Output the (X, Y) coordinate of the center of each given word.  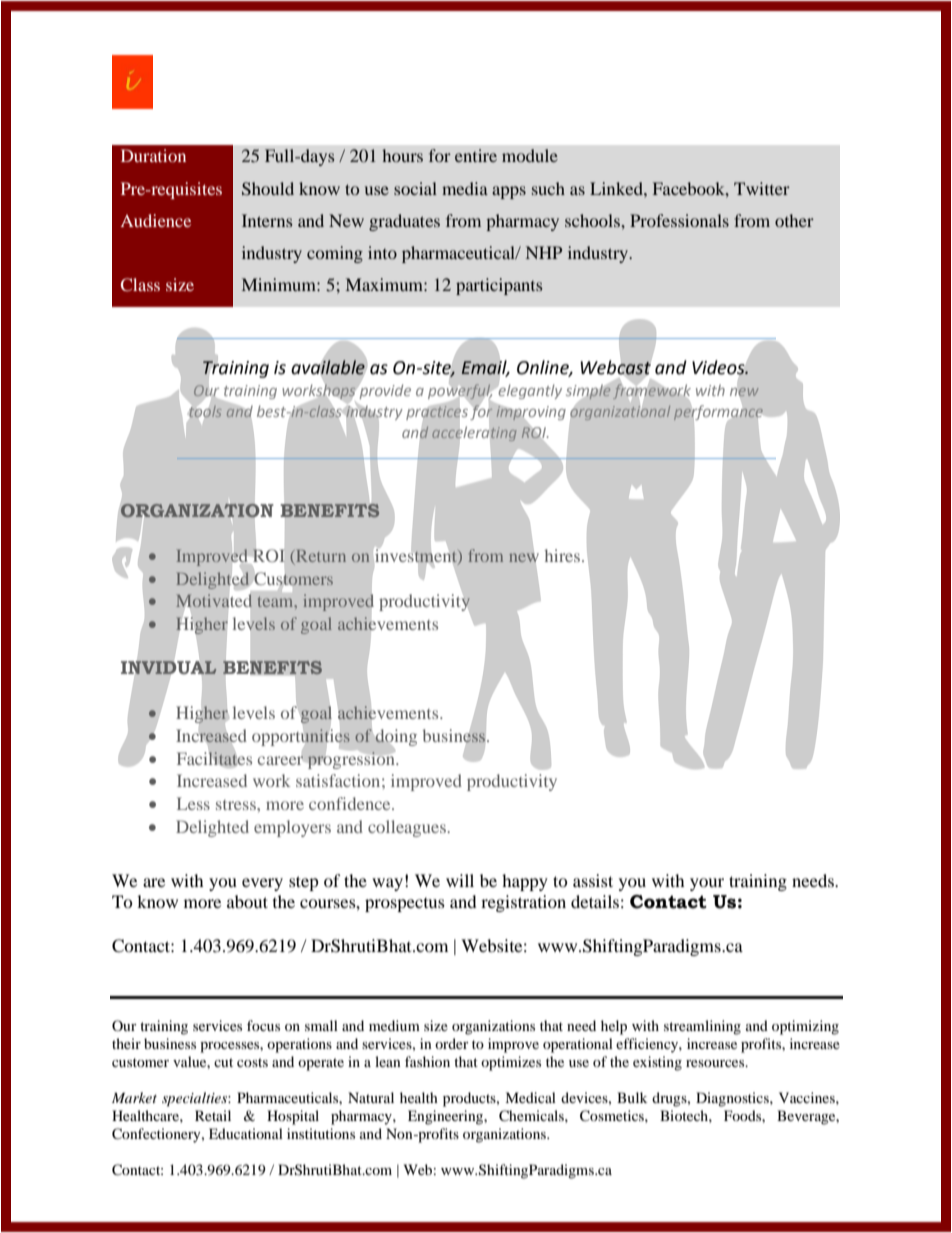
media (465, 188)
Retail (213, 1115)
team (277, 602)
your (707, 884)
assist (593, 880)
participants (499, 286)
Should (268, 189)
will (460, 880)
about (247, 901)
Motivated (214, 601)
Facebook (690, 188)
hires (562, 555)
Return (321, 556)
